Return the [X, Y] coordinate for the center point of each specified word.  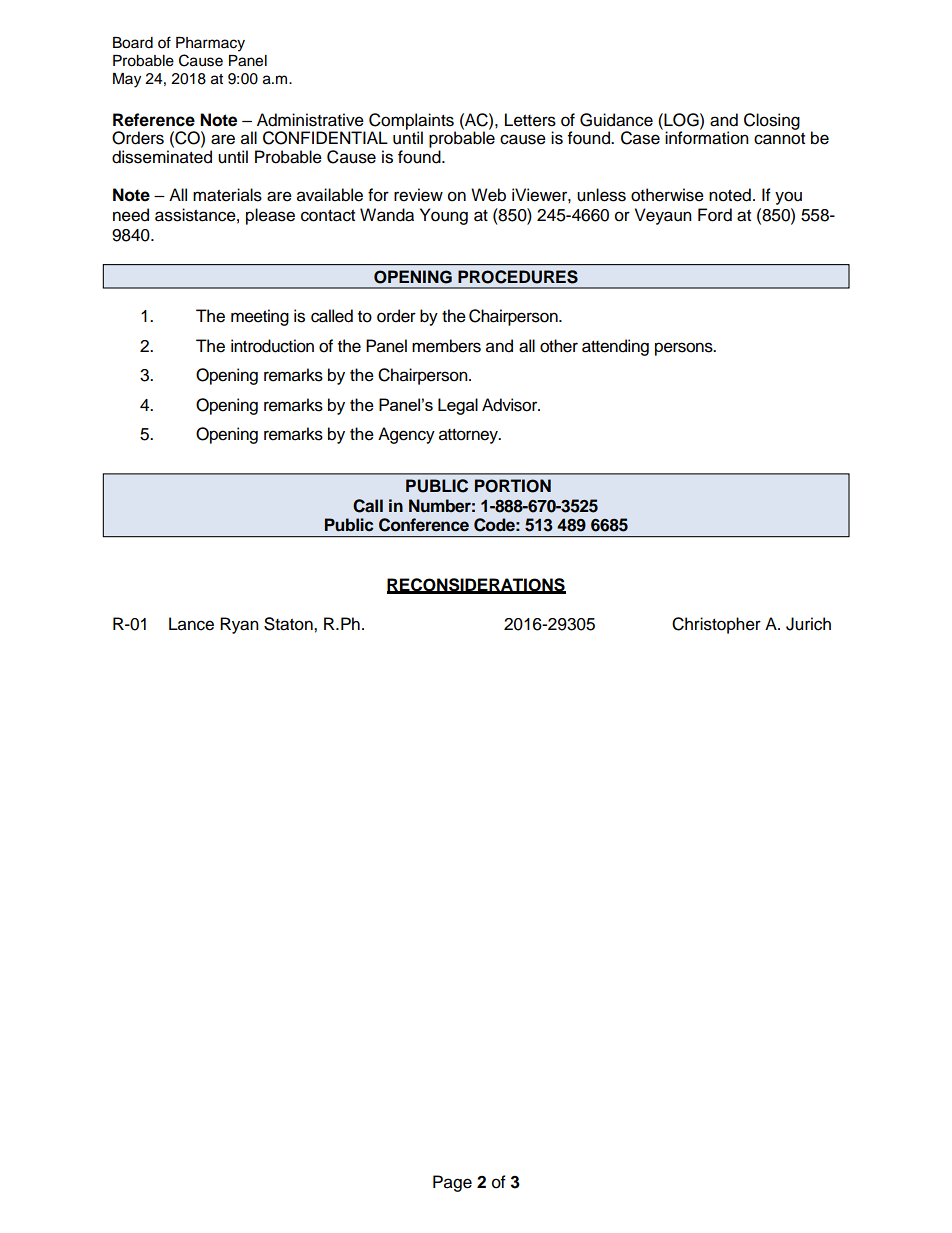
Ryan [239, 625]
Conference [424, 525]
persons [685, 349]
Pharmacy [210, 44]
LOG [681, 120]
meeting [260, 317]
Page [452, 1183]
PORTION [513, 486]
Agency [406, 435]
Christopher [716, 625]
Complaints [412, 122]
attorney [469, 436]
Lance [191, 624]
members [446, 346]
